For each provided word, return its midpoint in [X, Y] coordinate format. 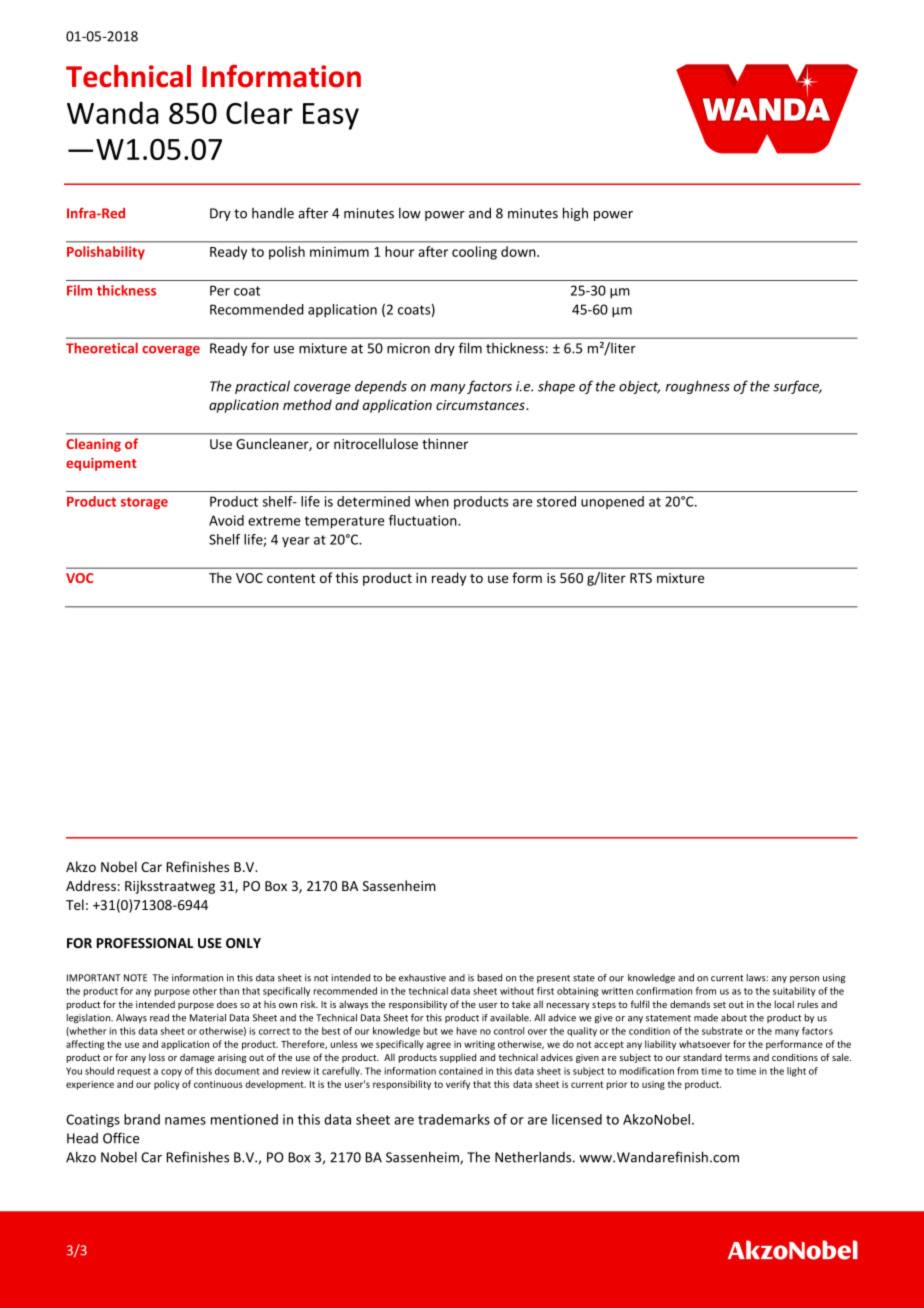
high [575, 214]
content [291, 578]
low [410, 213]
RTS [641, 578]
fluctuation [424, 520]
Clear [259, 112]
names [185, 1121]
